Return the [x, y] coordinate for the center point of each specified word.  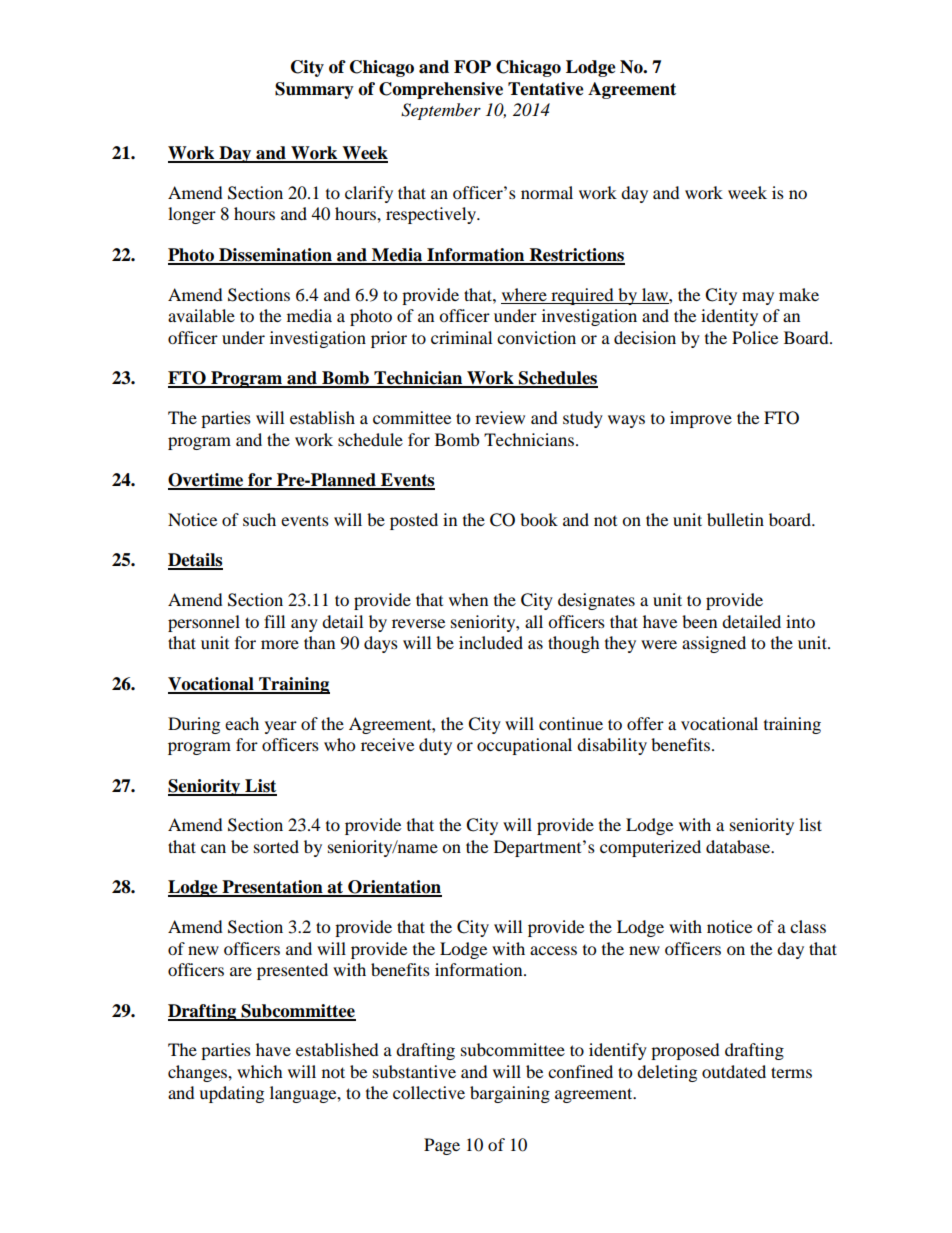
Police [755, 337]
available [201, 315]
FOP [472, 67]
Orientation [394, 888]
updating [231, 1094]
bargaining [510, 1094]
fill [274, 621]
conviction [536, 337]
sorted [276, 846]
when [468, 599]
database [739, 846]
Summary [314, 90]
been [699, 621]
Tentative [546, 89]
